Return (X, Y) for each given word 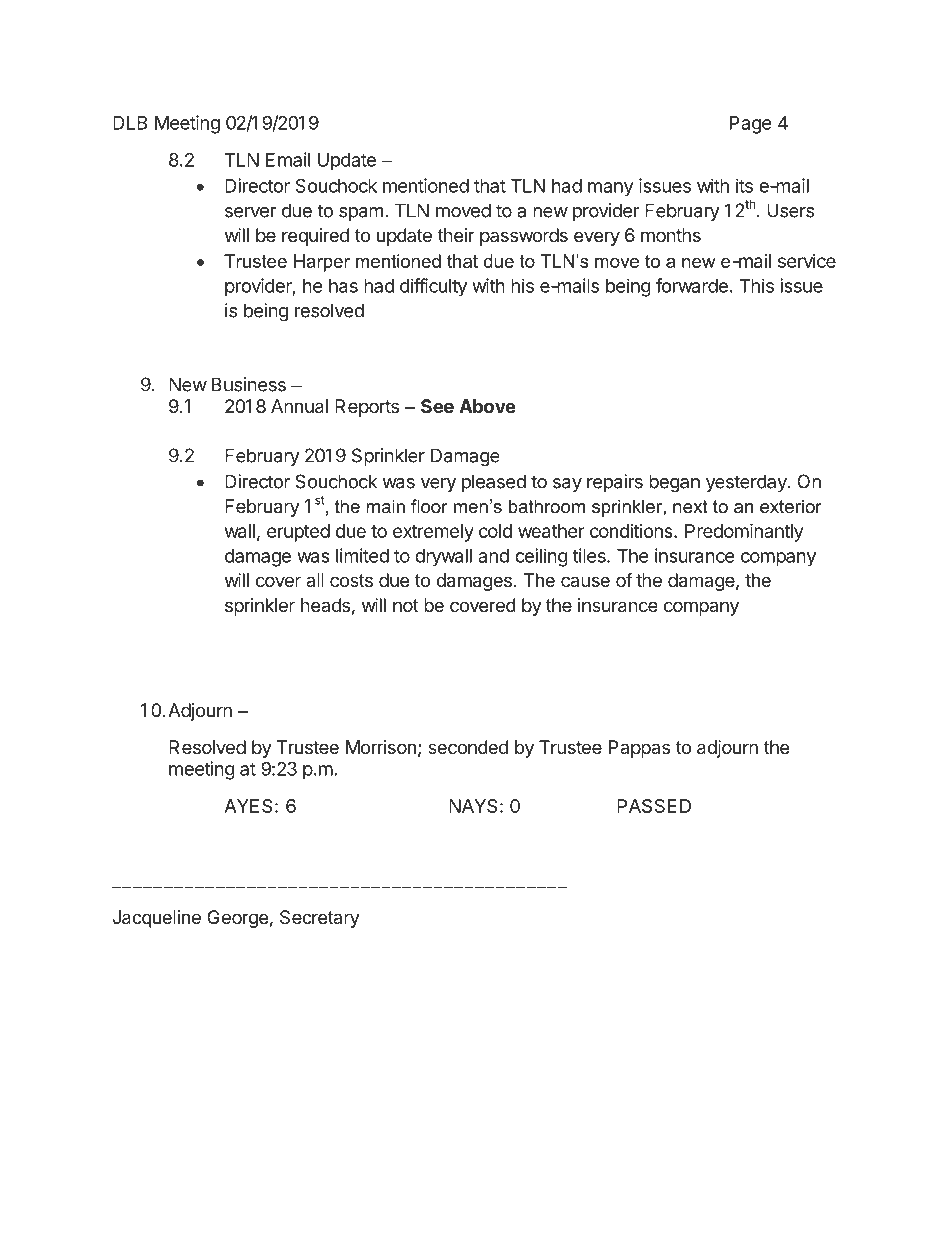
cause (585, 581)
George (237, 919)
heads (325, 605)
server (250, 212)
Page (751, 125)
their (456, 235)
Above (487, 406)
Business (249, 384)
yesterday (747, 483)
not (406, 605)
